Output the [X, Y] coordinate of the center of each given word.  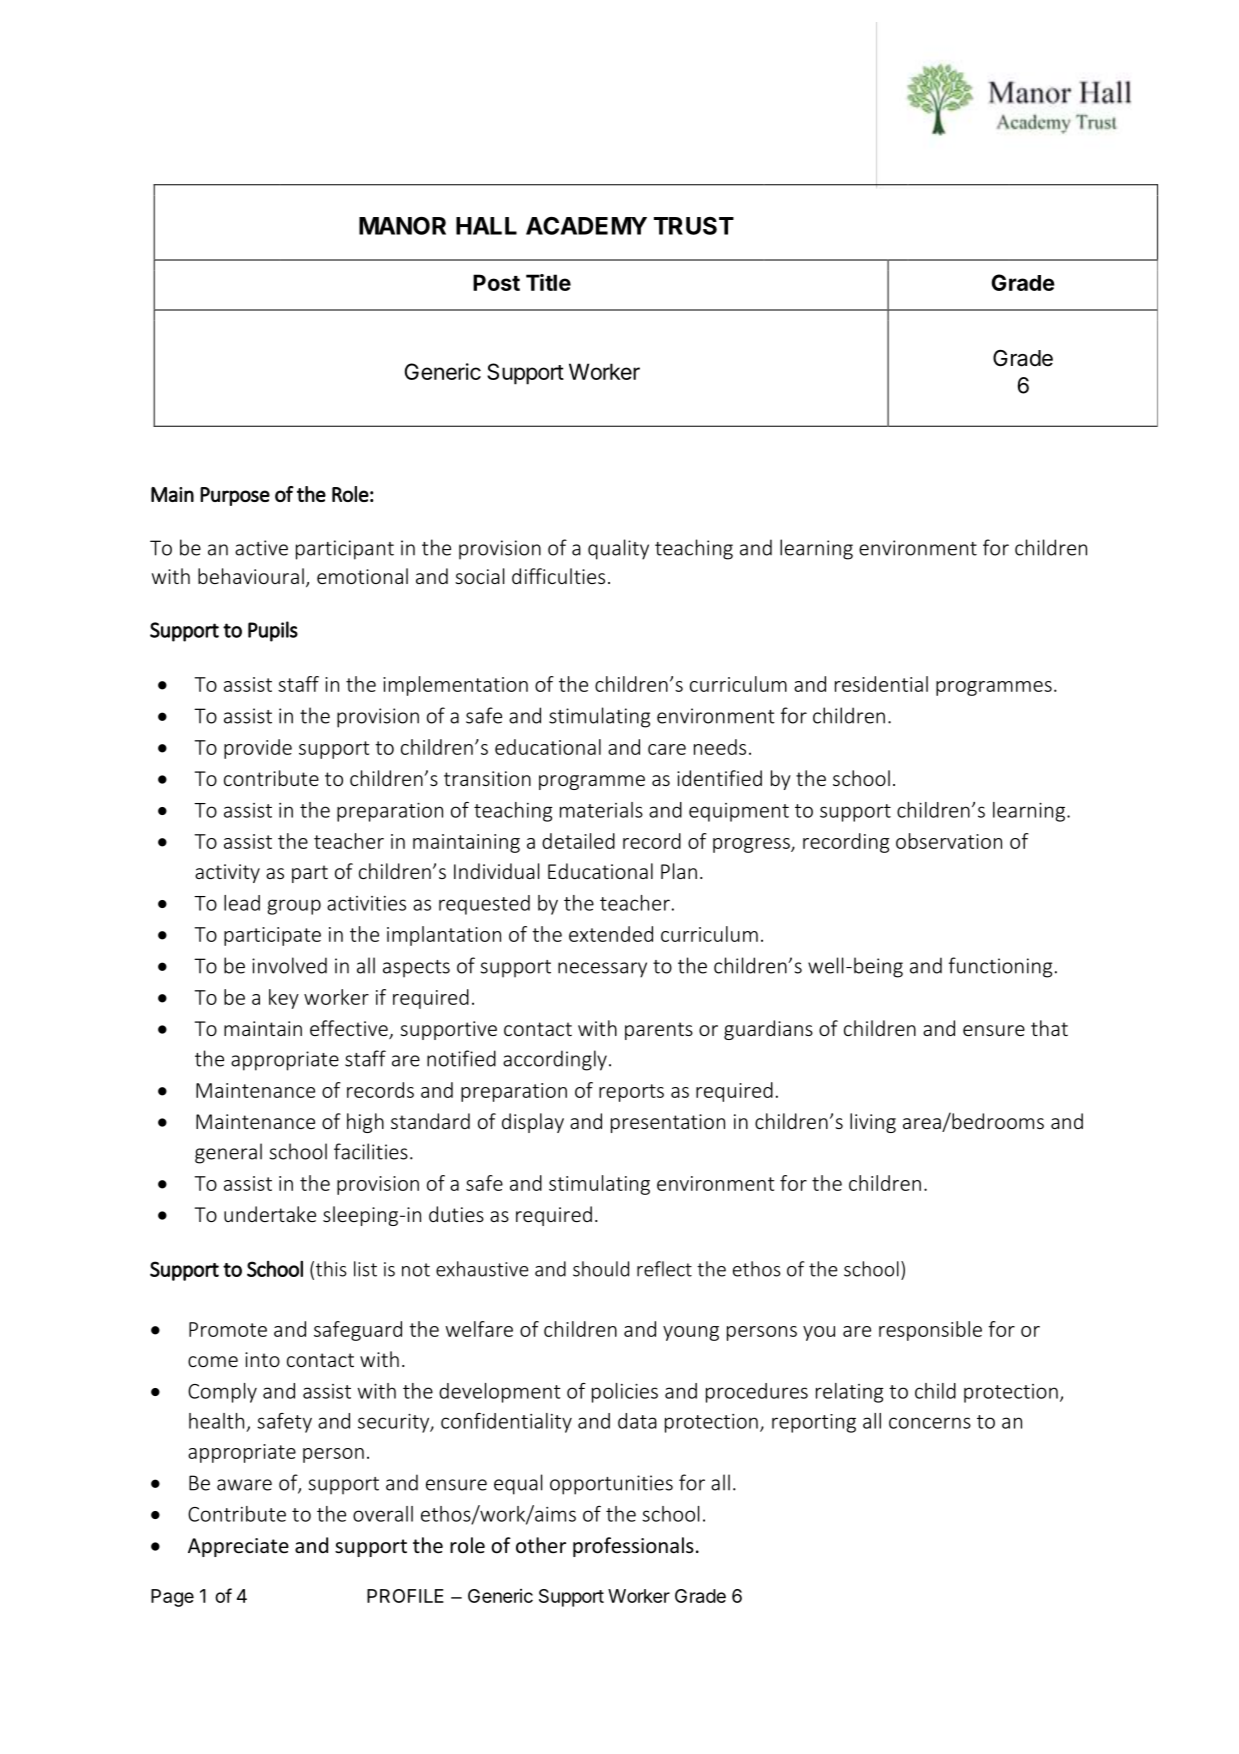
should [601, 1269]
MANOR [402, 226]
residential [881, 684]
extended [611, 934]
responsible [930, 1331]
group [294, 907]
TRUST [694, 226]
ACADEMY [586, 226]
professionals [633, 1547]
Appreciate [238, 1547]
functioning [1000, 967]
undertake [270, 1214]
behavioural [251, 576]
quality [618, 549]
